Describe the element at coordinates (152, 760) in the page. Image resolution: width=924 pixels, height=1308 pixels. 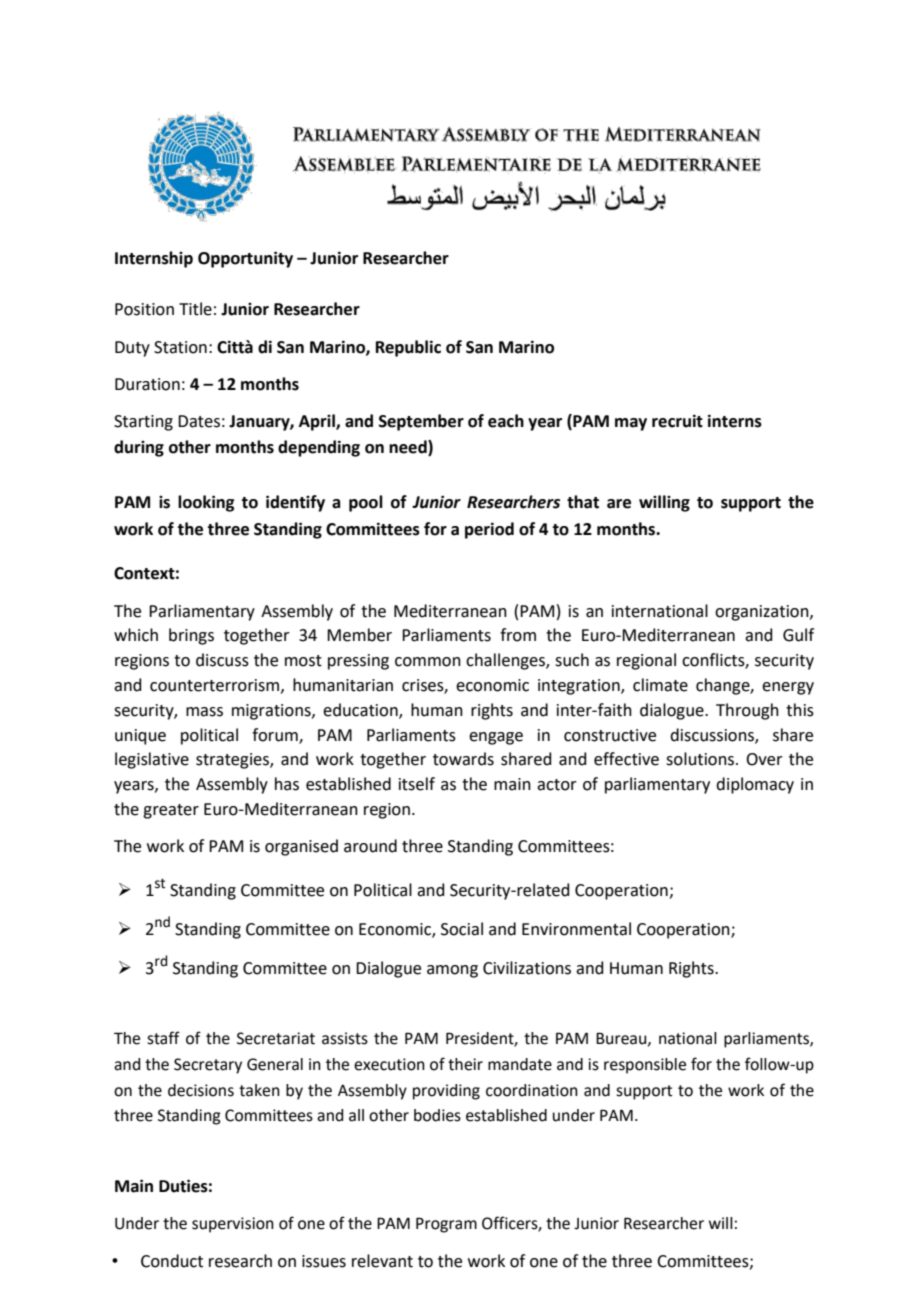
I see `legislative` at that location.
